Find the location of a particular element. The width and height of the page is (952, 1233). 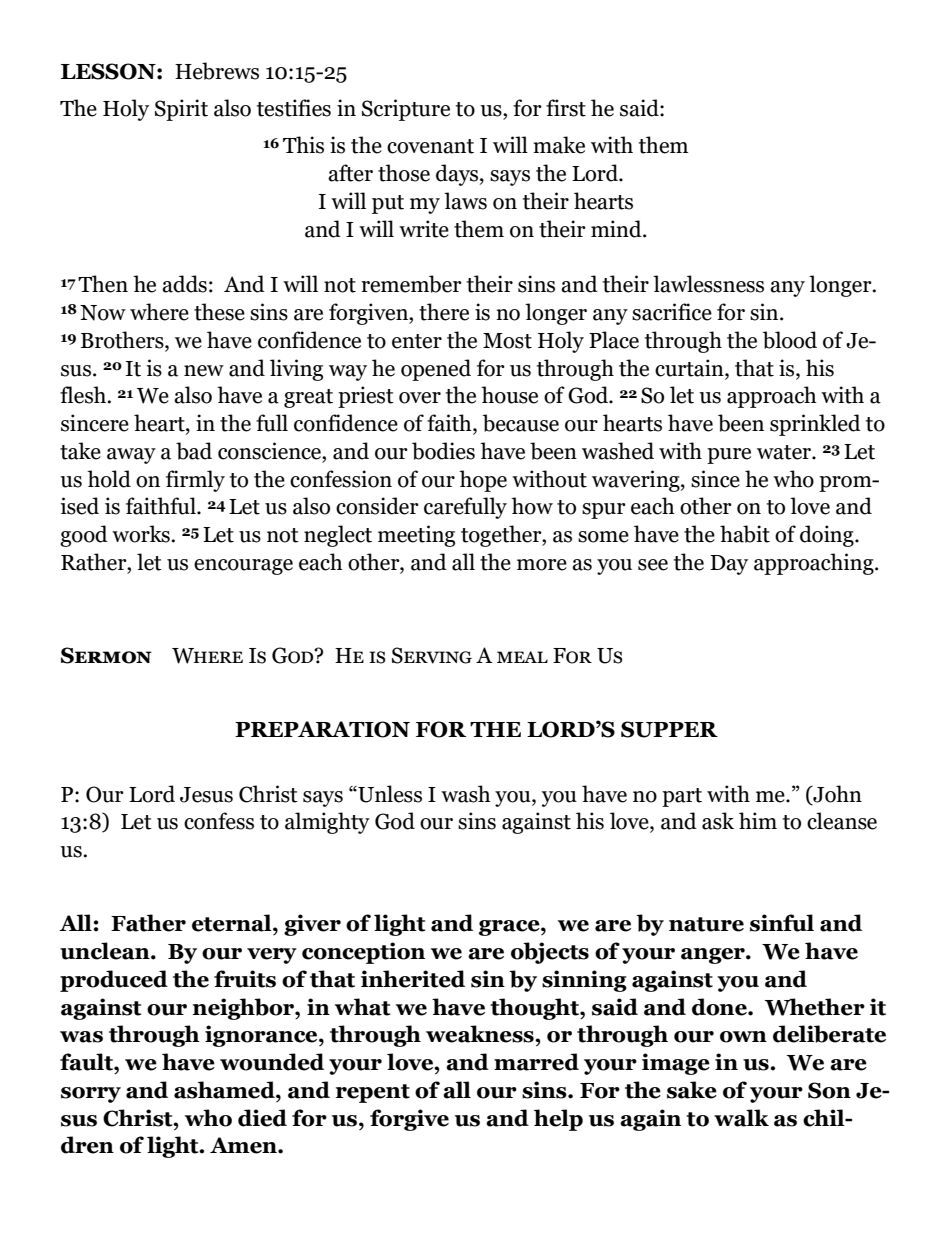

Spirit is located at coordinates (181, 110).
